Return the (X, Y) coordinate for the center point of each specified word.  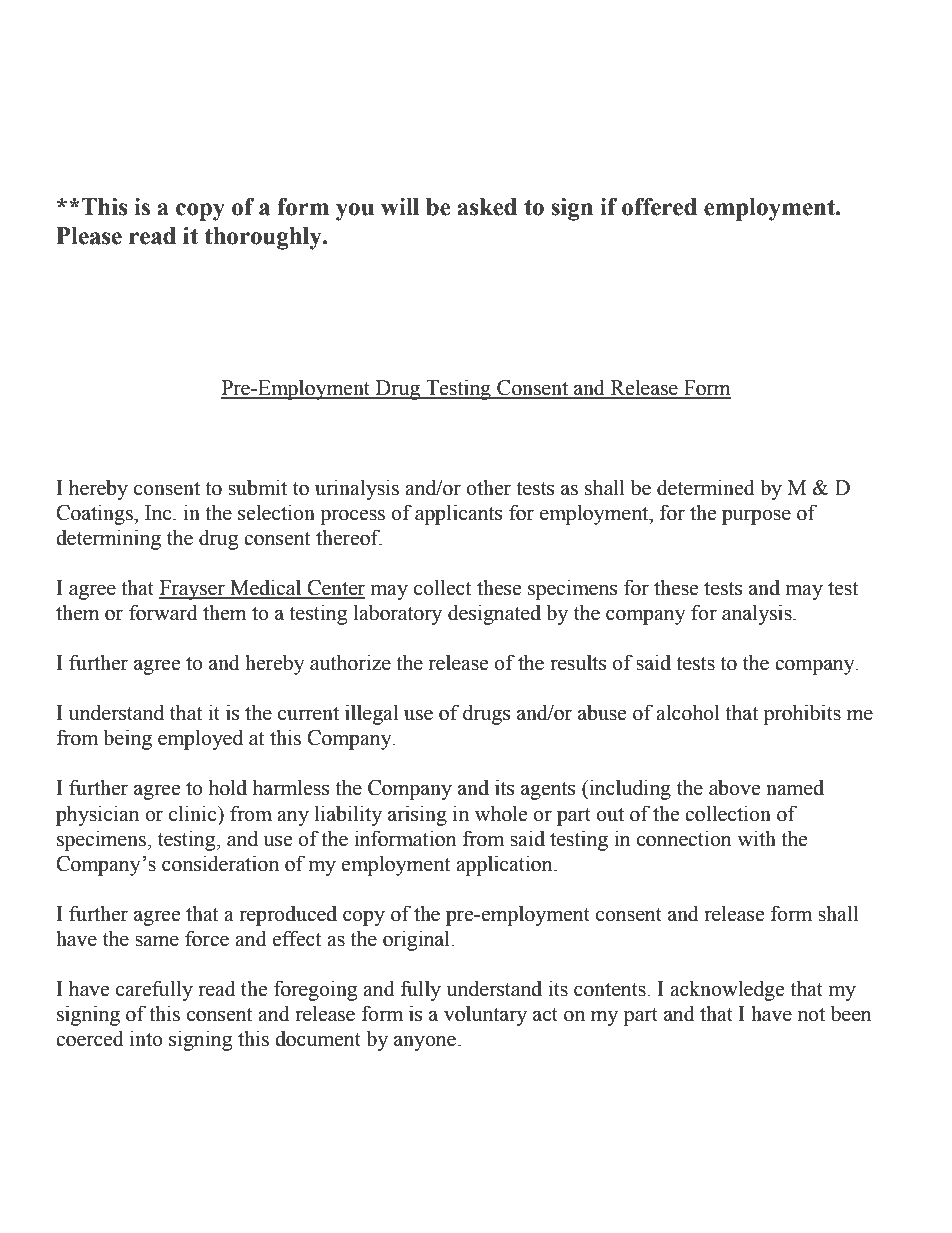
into (146, 1038)
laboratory (398, 614)
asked (487, 207)
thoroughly (264, 238)
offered (659, 207)
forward (163, 612)
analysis (758, 614)
